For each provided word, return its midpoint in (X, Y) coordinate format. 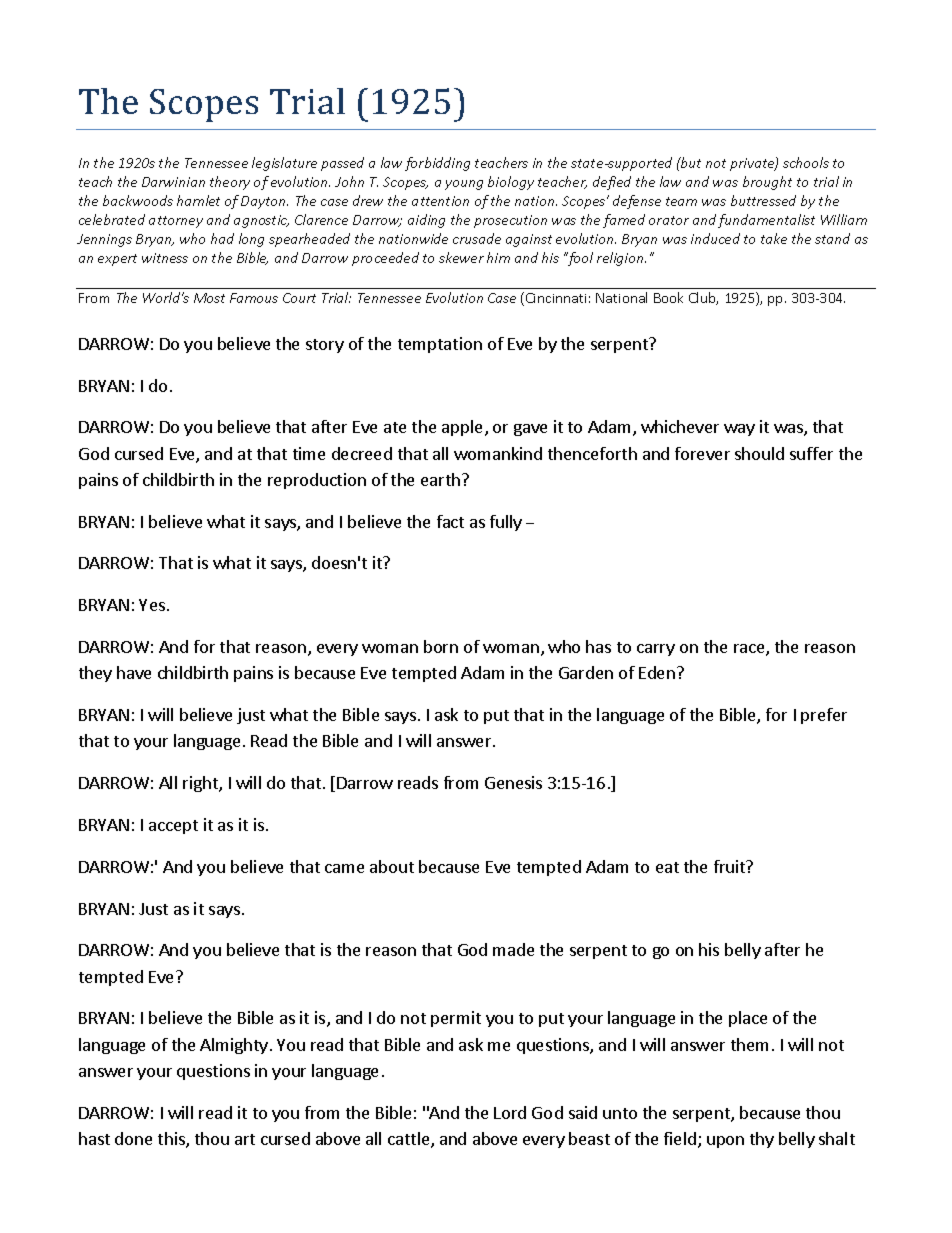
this (172, 1140)
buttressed (763, 200)
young (464, 185)
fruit (731, 866)
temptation (440, 345)
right (201, 784)
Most (209, 298)
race (750, 650)
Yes (152, 605)
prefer (824, 716)
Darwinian (173, 182)
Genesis (513, 782)
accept (173, 827)
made (513, 949)
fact (450, 521)
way (739, 430)
